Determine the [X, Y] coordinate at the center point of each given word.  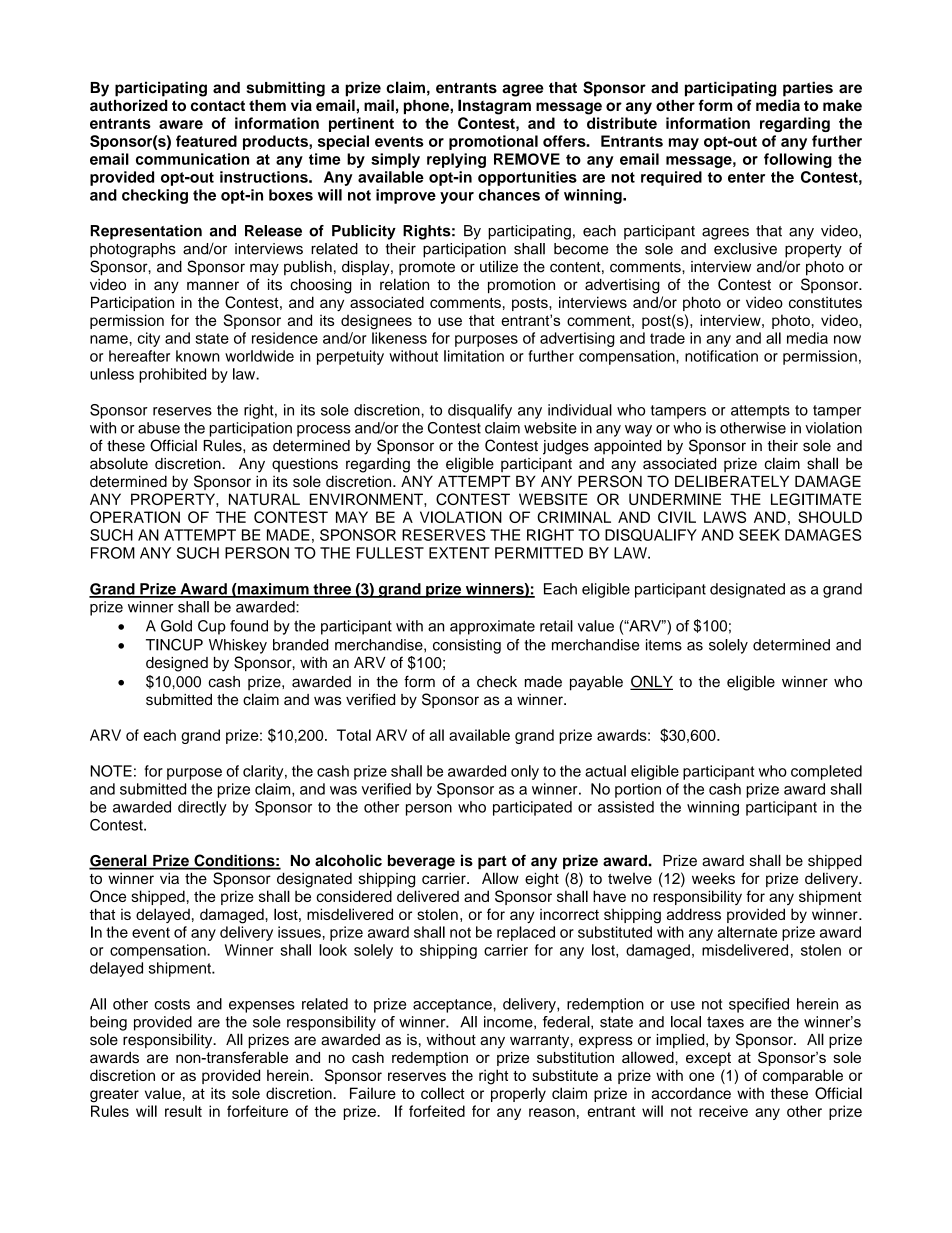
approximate [492, 627]
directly [202, 808]
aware [181, 124]
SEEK [759, 535]
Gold [176, 626]
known [198, 356]
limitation [474, 356]
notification [721, 356]
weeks [713, 878]
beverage [421, 862]
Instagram [494, 107]
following [798, 160]
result [183, 1111]
